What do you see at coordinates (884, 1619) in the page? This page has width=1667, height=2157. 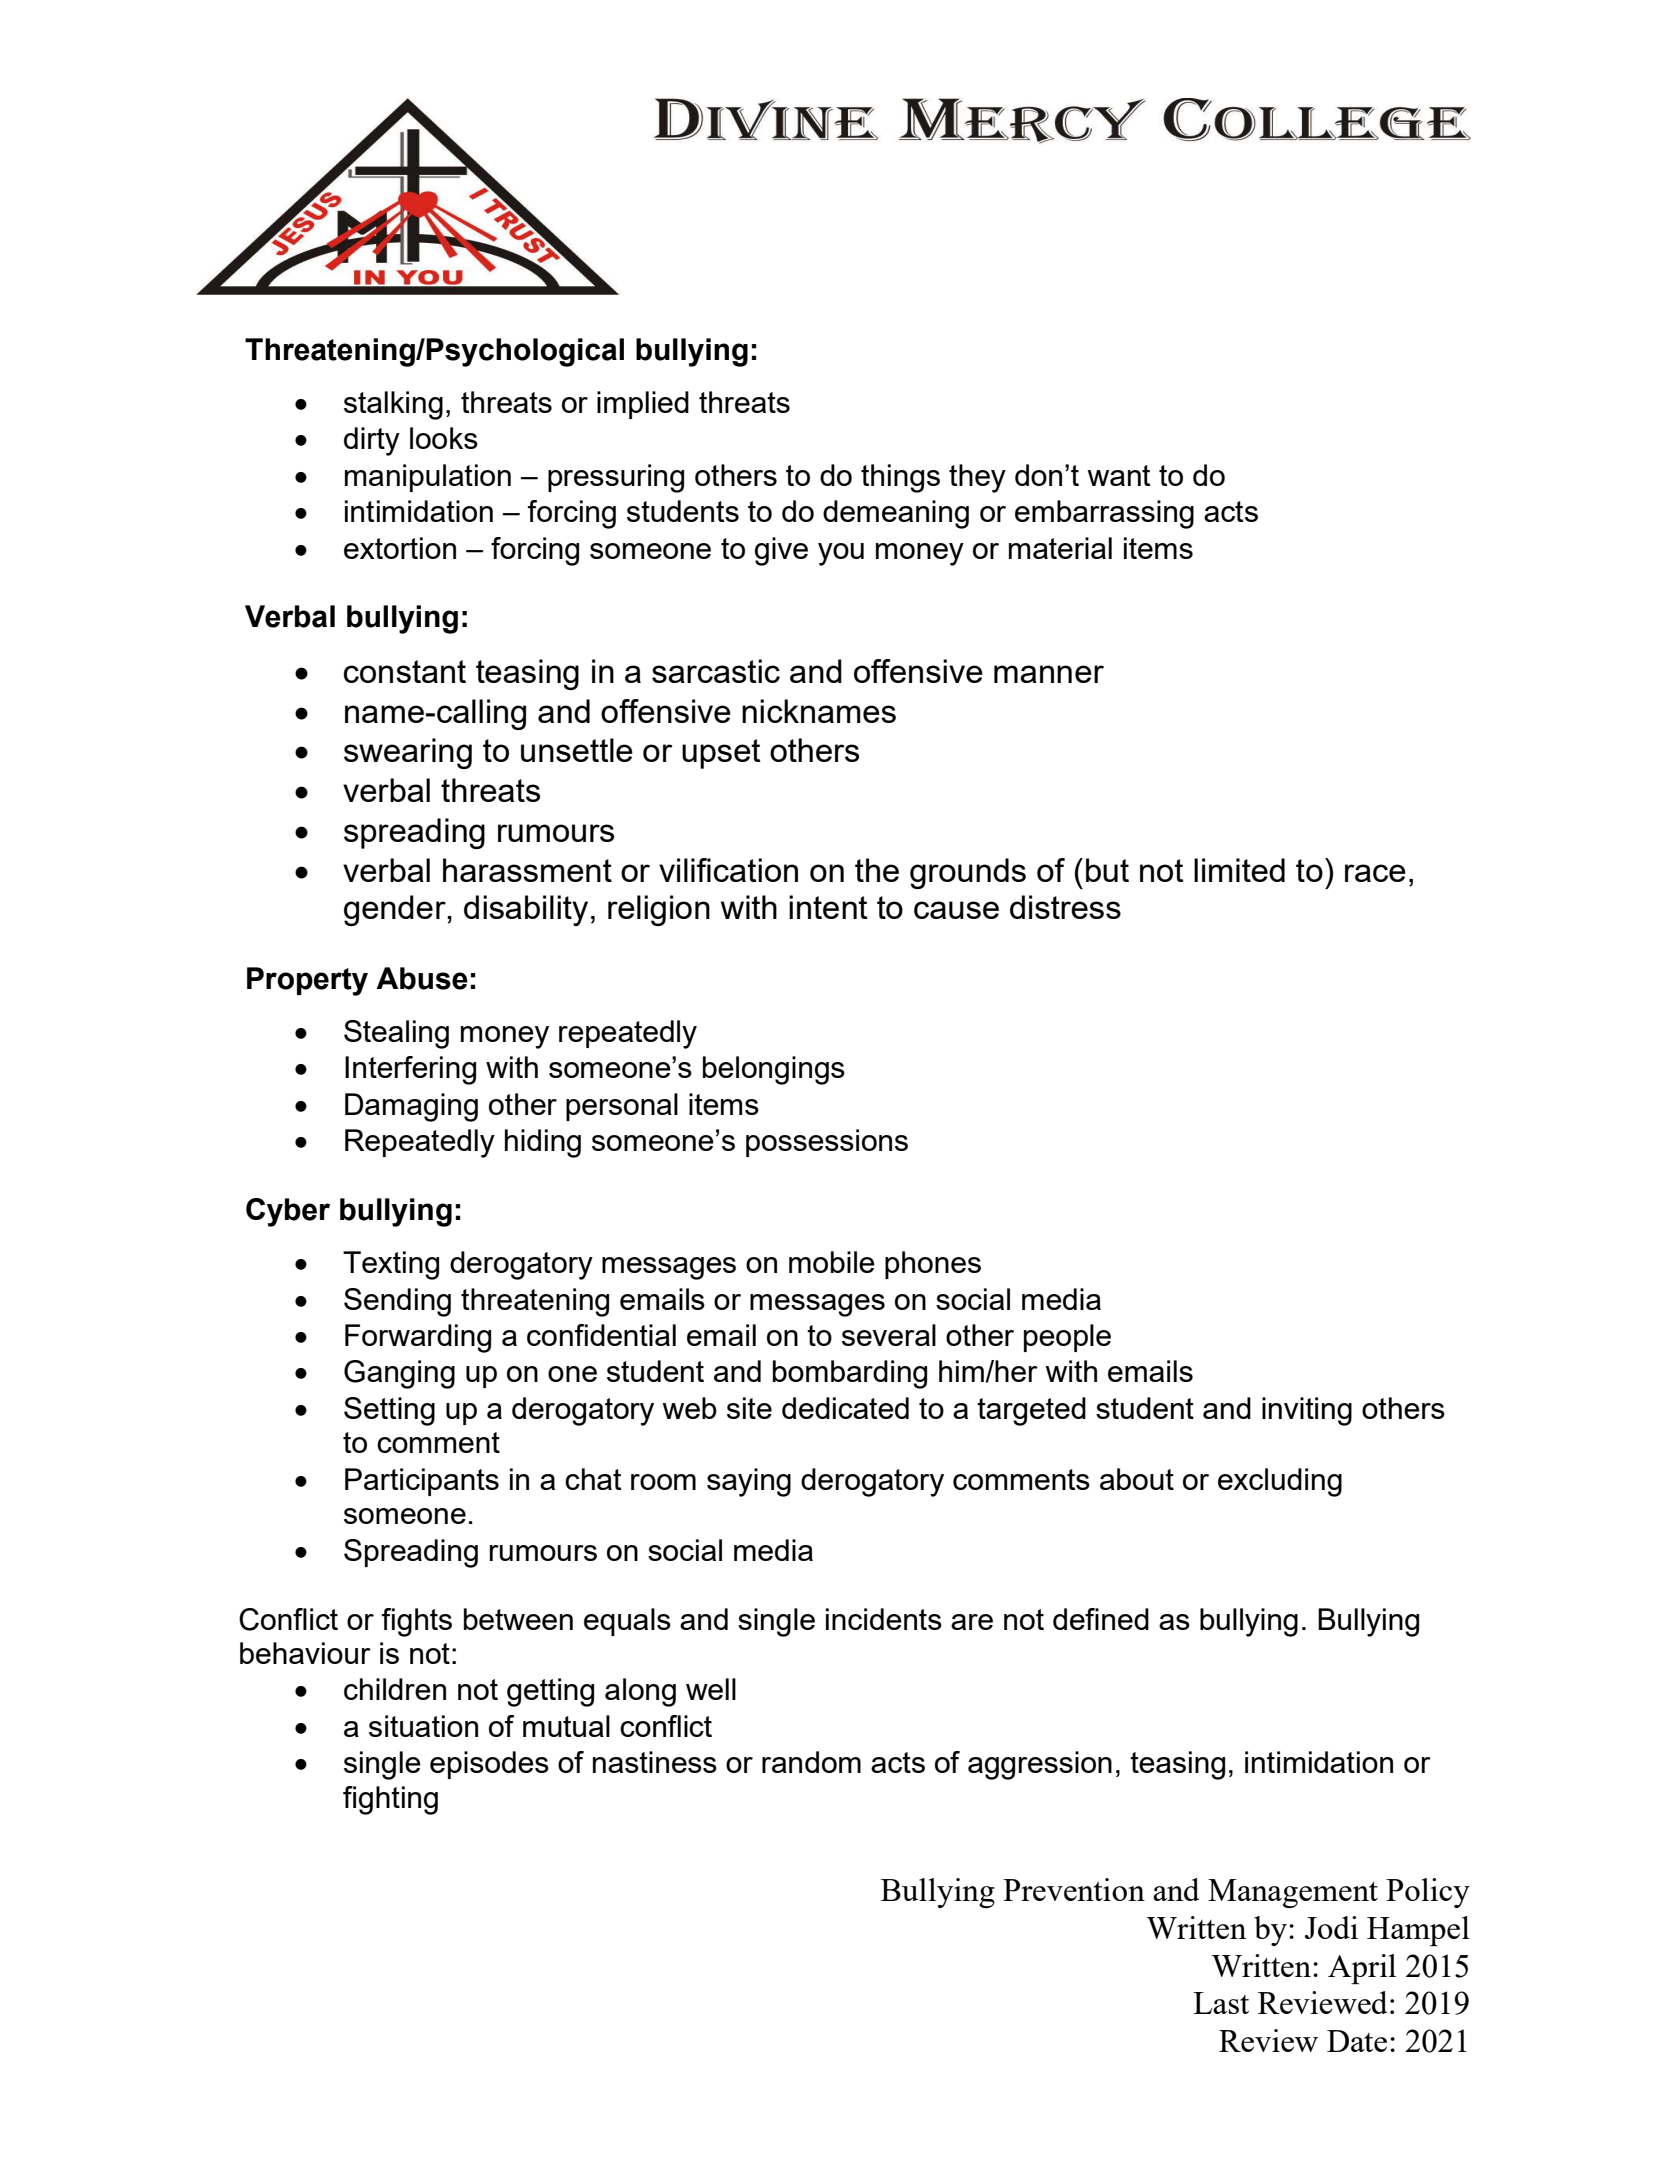 I see `incidents` at bounding box center [884, 1619].
